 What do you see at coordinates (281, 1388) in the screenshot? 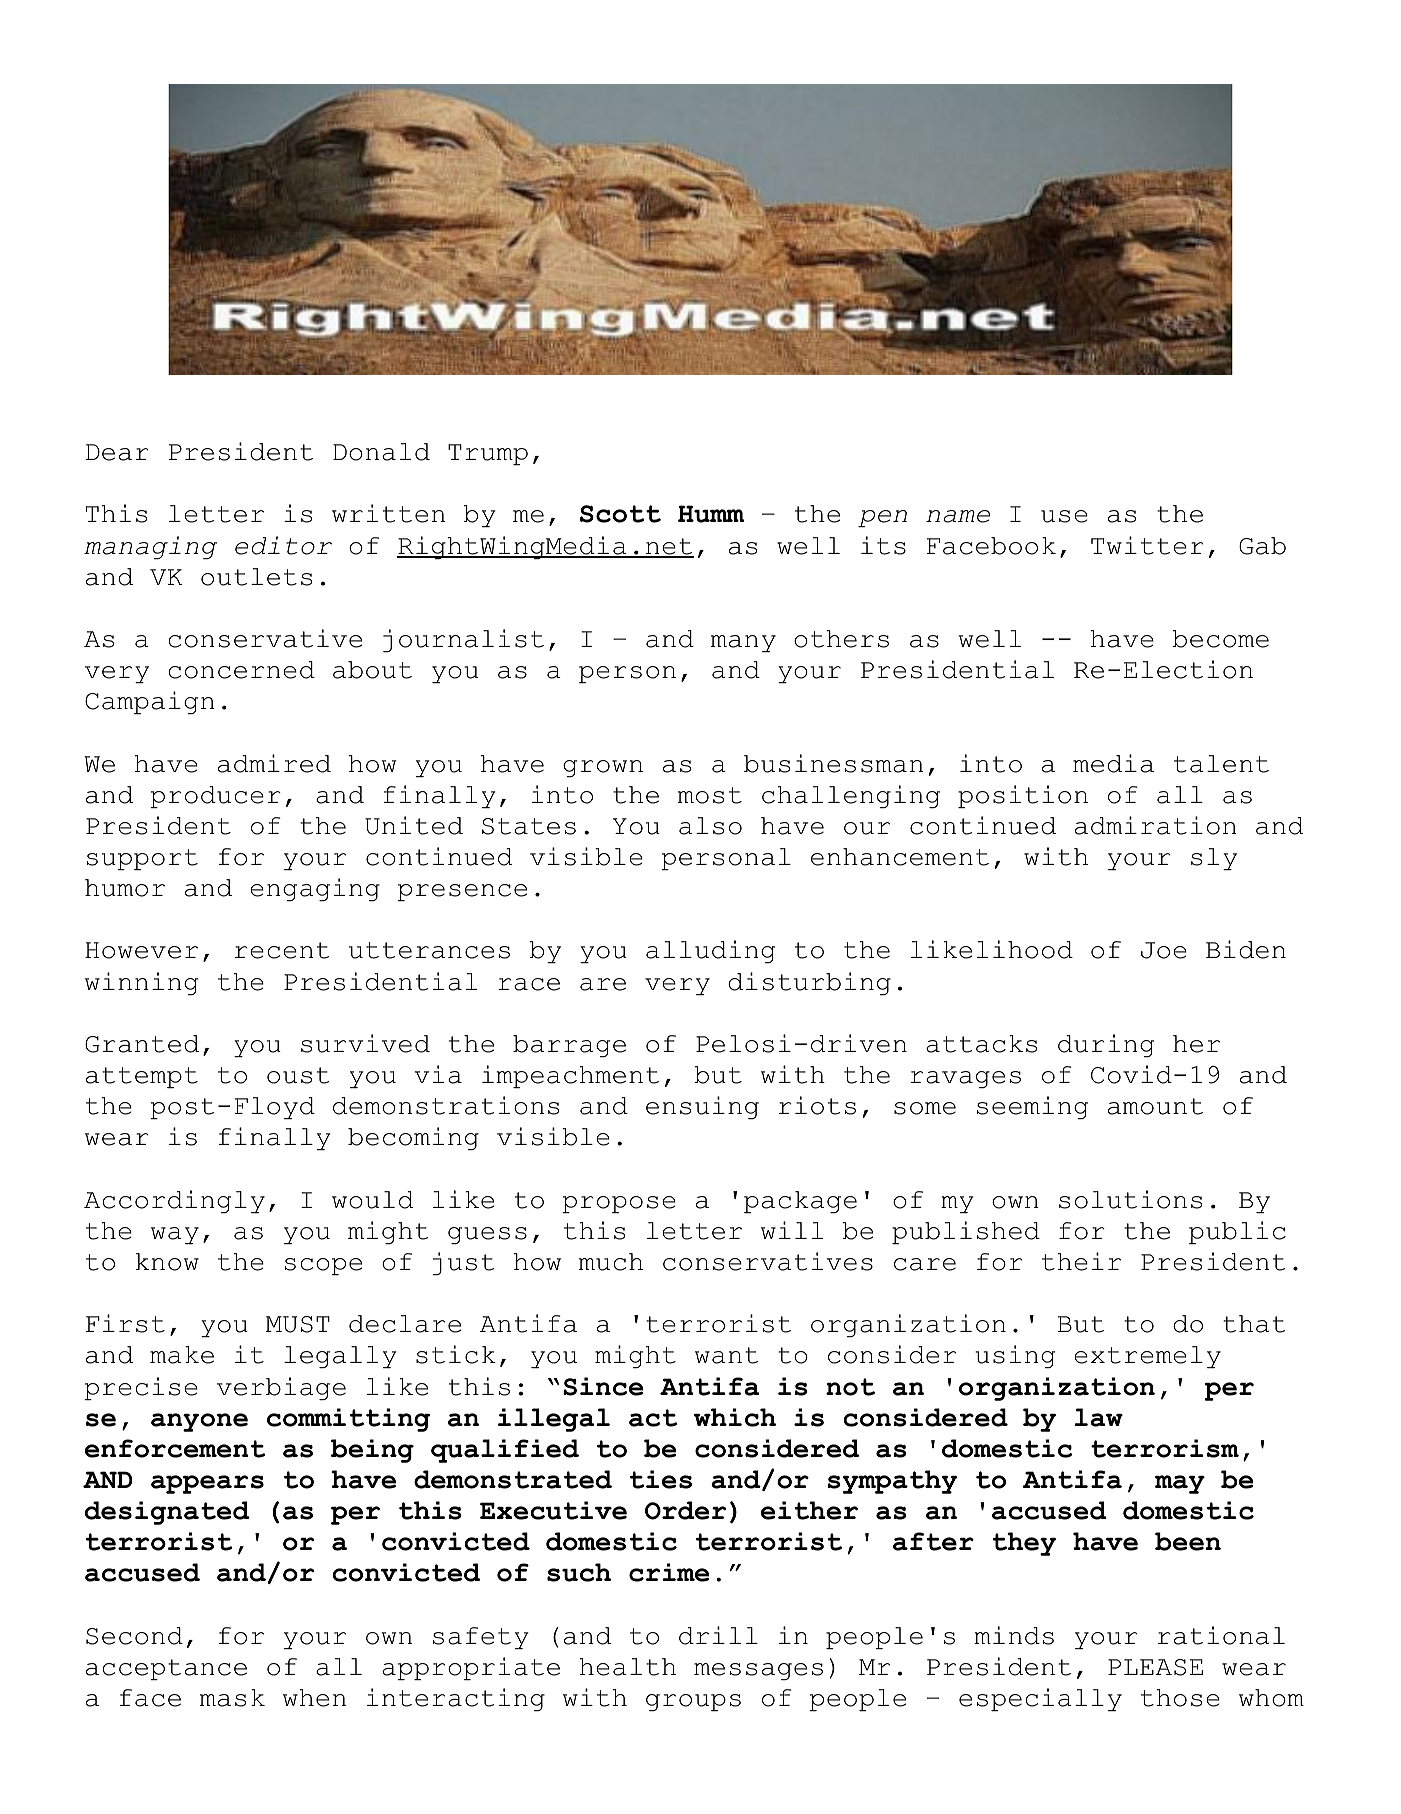
I see `verbiage` at bounding box center [281, 1388].
